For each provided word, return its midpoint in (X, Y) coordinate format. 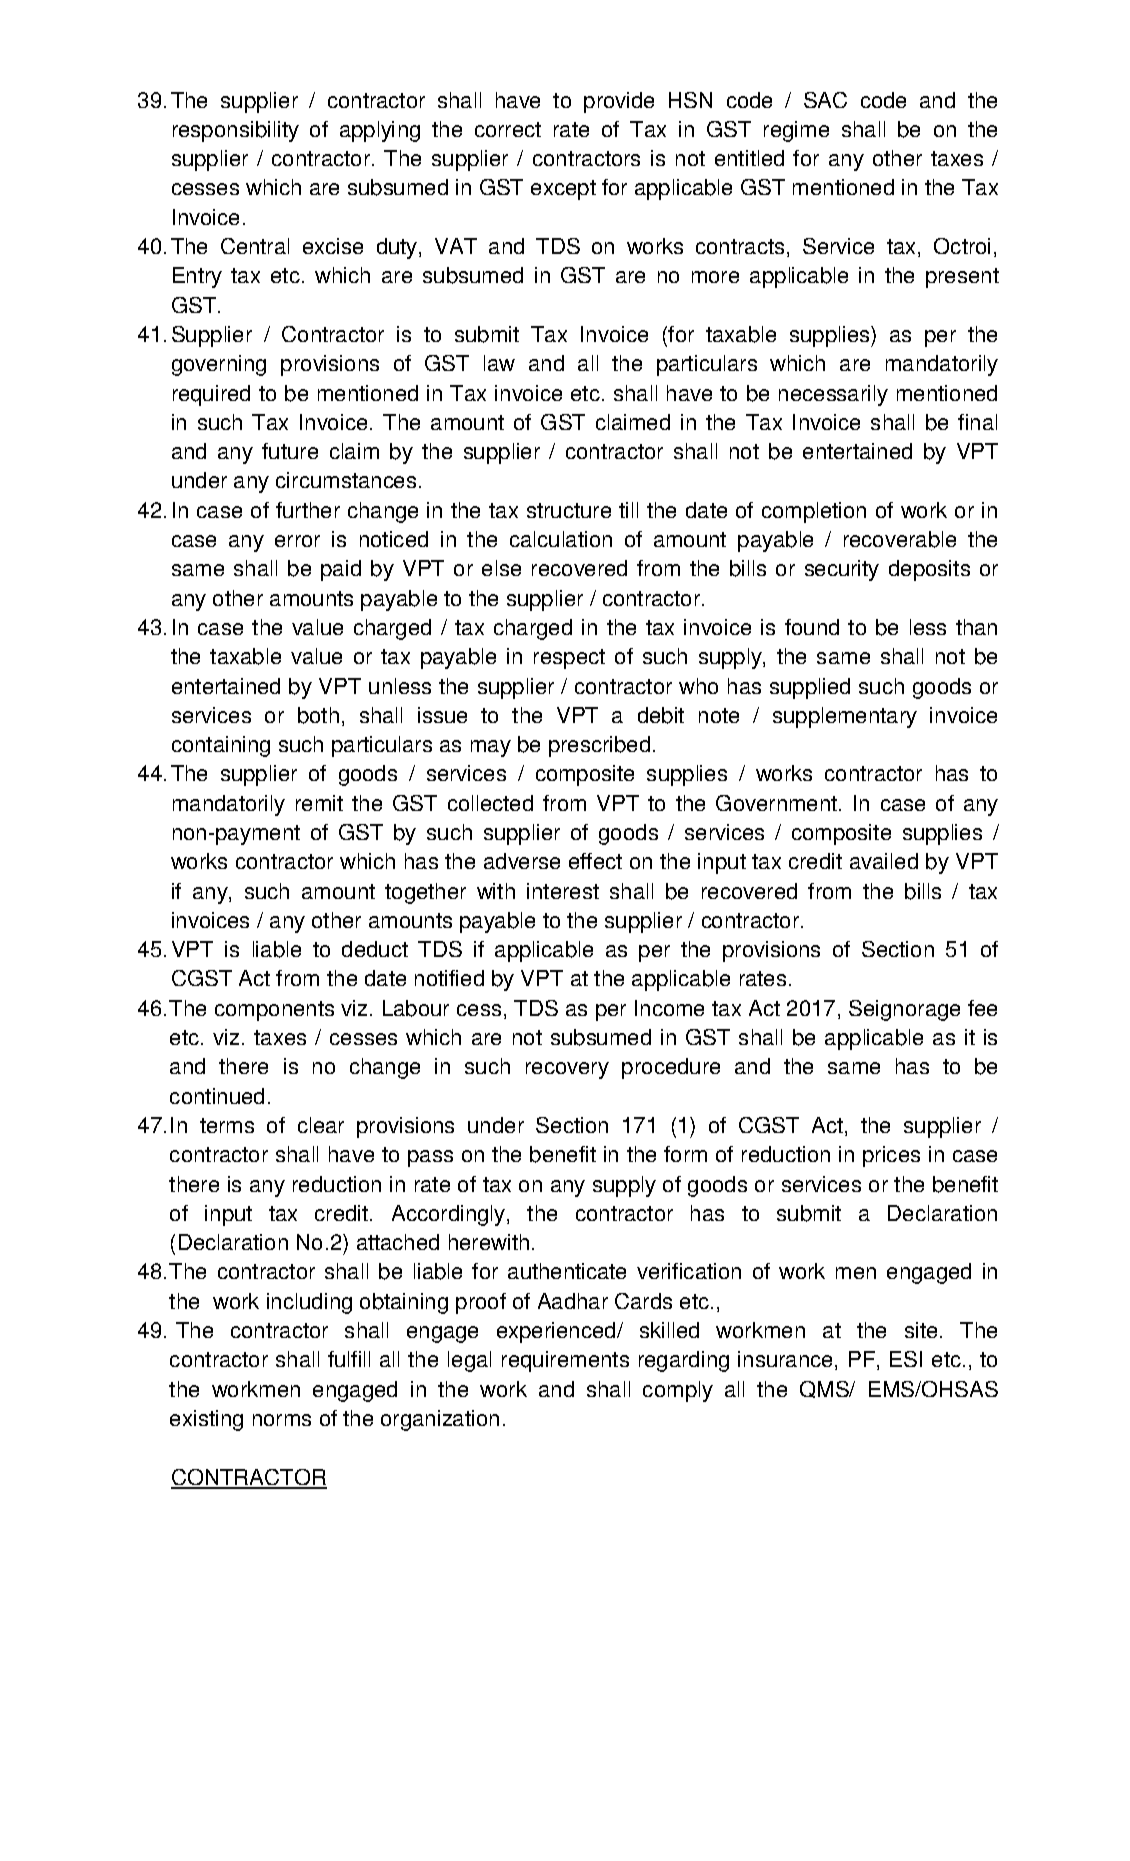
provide (619, 102)
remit (319, 803)
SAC (825, 100)
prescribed (599, 746)
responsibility (236, 131)
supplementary (845, 717)
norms (282, 1420)
